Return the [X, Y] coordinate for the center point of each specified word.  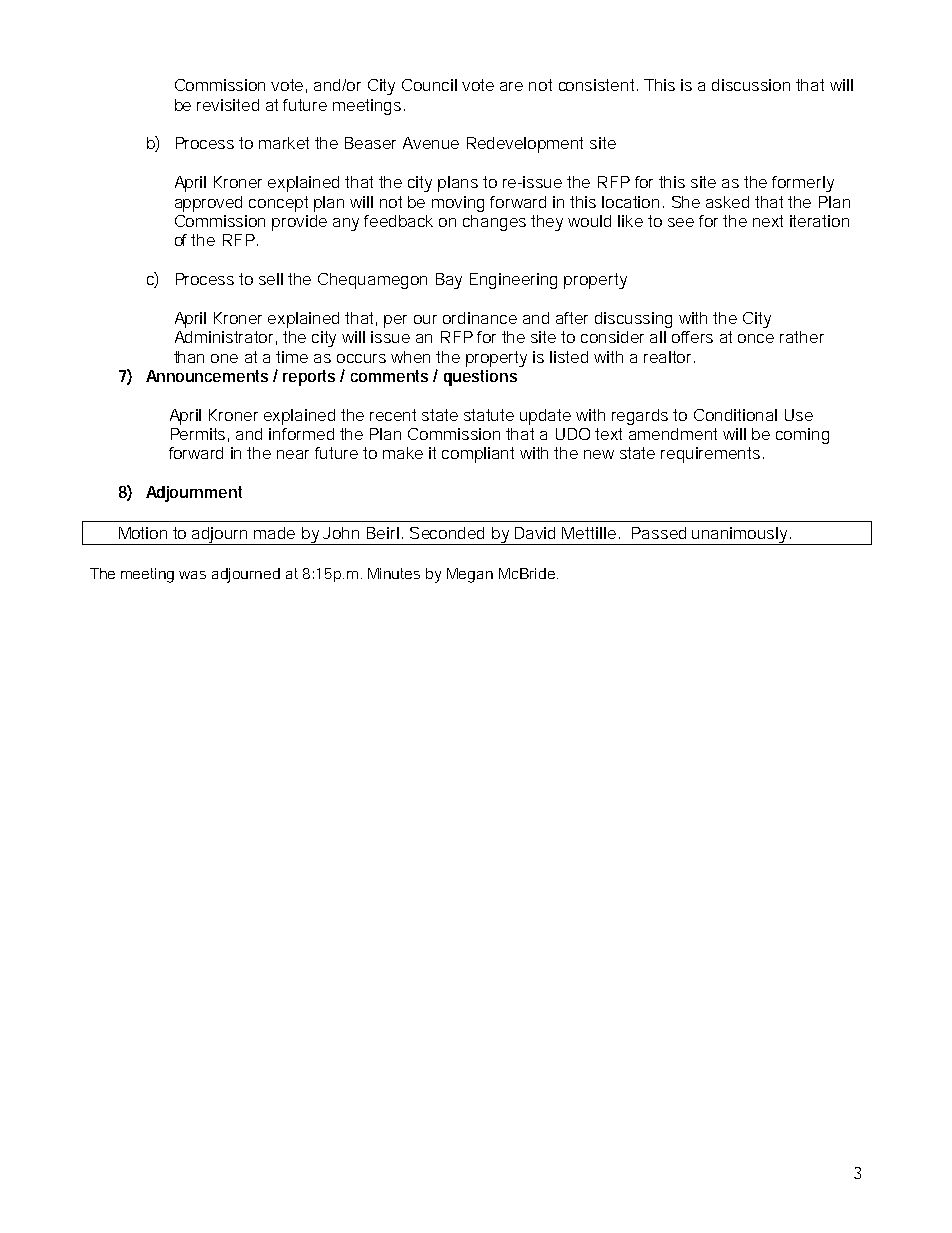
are [511, 86]
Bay [449, 281]
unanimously [741, 536]
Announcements [207, 376]
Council [429, 85]
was [192, 575]
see [681, 222]
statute [489, 415]
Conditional [735, 415]
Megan [470, 575]
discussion [751, 85]
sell [271, 279]
